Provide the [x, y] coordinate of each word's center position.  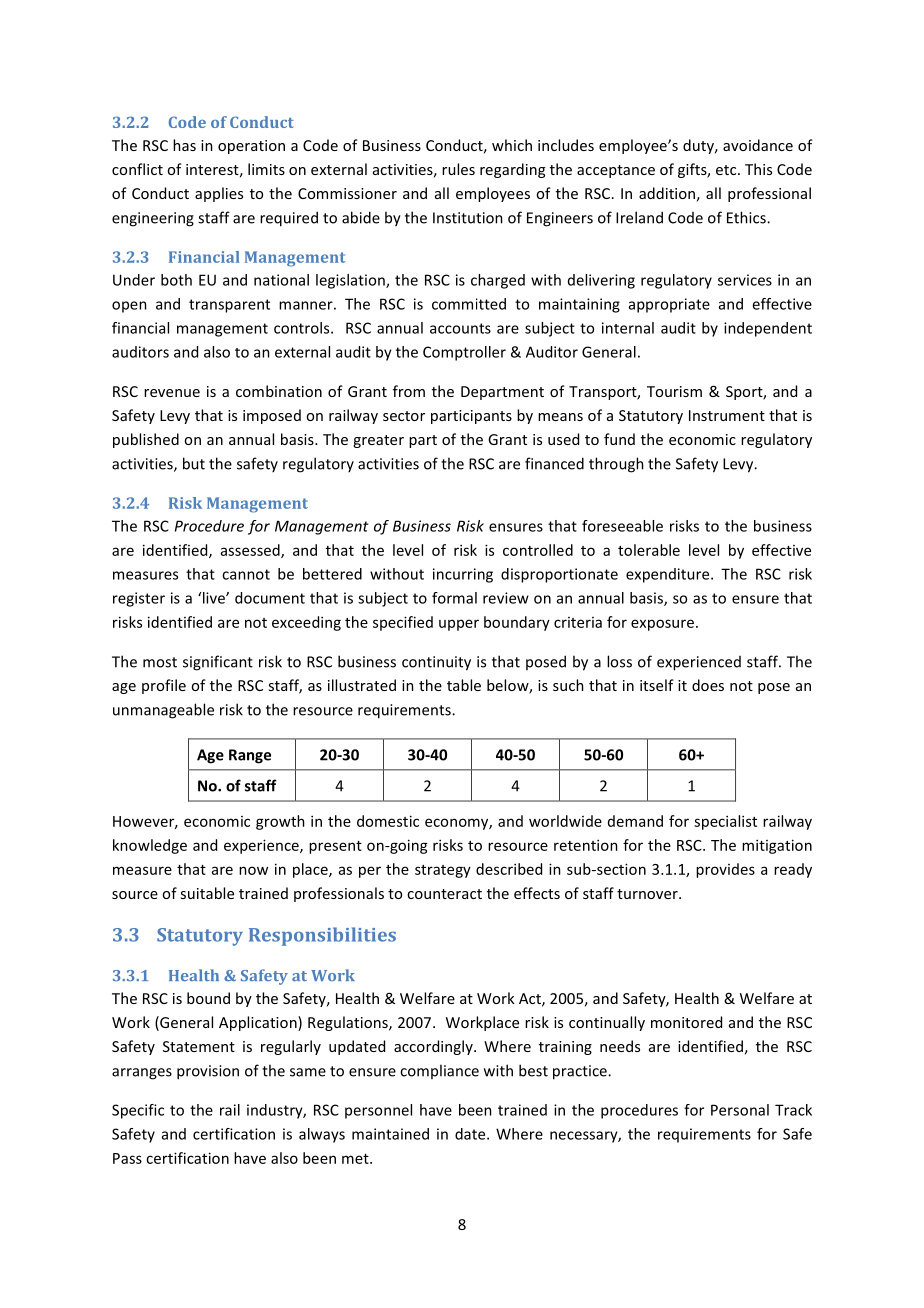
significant [218, 663]
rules [458, 169]
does [708, 685]
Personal [740, 1110]
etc [727, 170]
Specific [138, 1111]
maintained [390, 1134]
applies [219, 194]
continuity [436, 663]
